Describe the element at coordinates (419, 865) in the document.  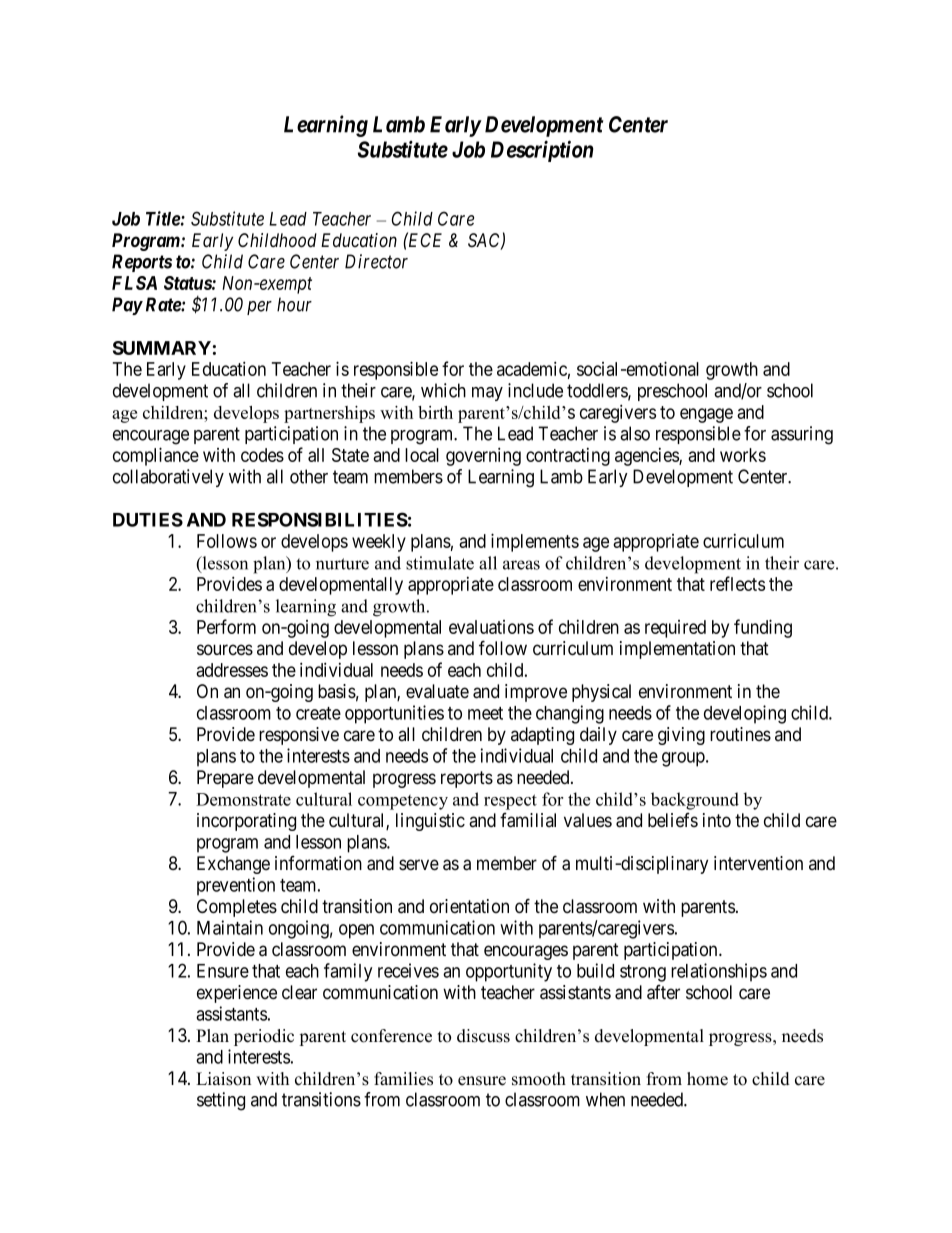
I see `serve` at that location.
